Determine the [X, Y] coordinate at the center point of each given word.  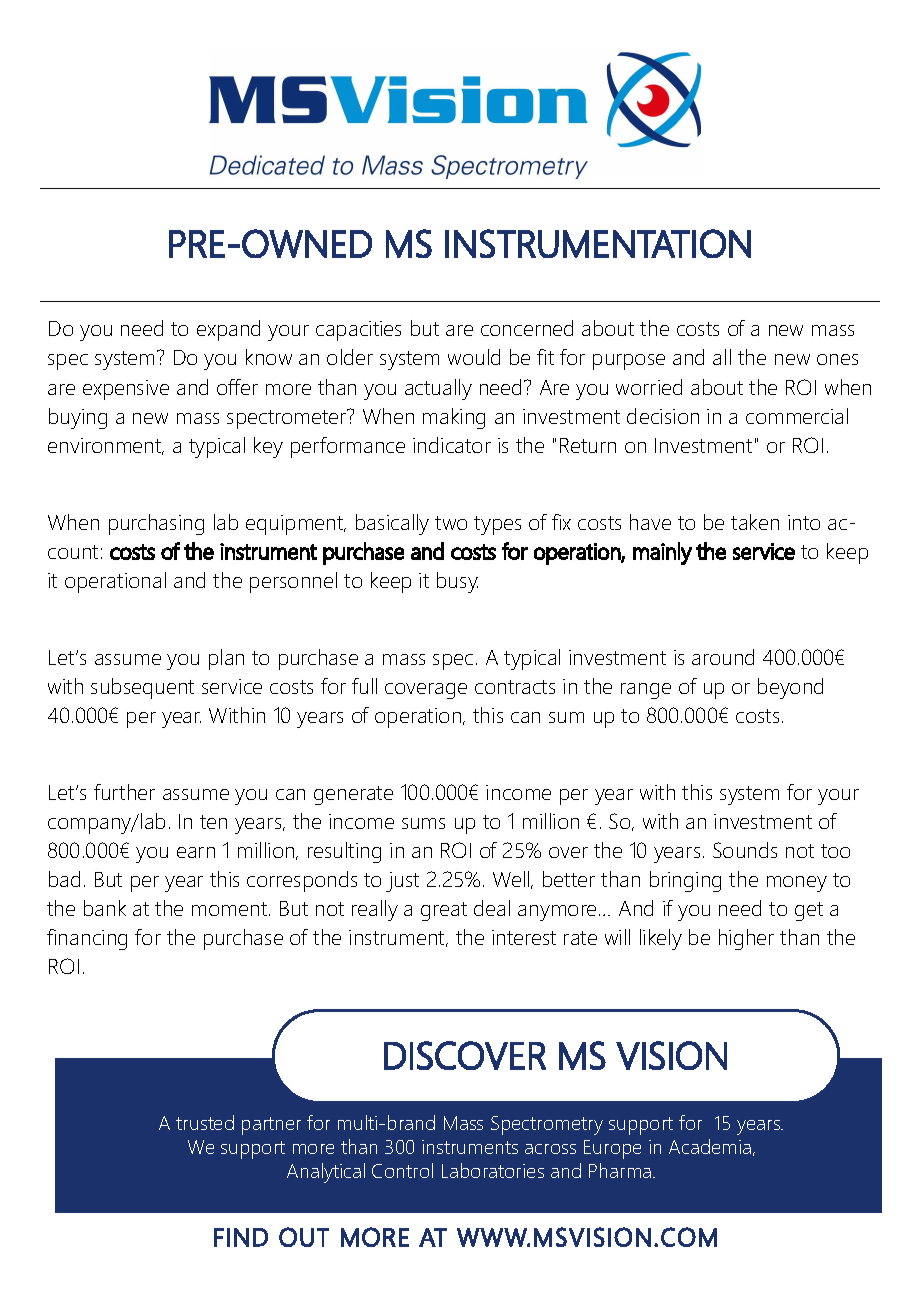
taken [755, 522]
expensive [126, 390]
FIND [241, 1237]
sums [423, 823]
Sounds [745, 850]
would [474, 357]
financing [87, 939]
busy [457, 582]
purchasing [156, 524]
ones [837, 359]
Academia [710, 1146]
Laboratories [493, 1170]
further [124, 792]
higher [746, 939]
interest [524, 937]
